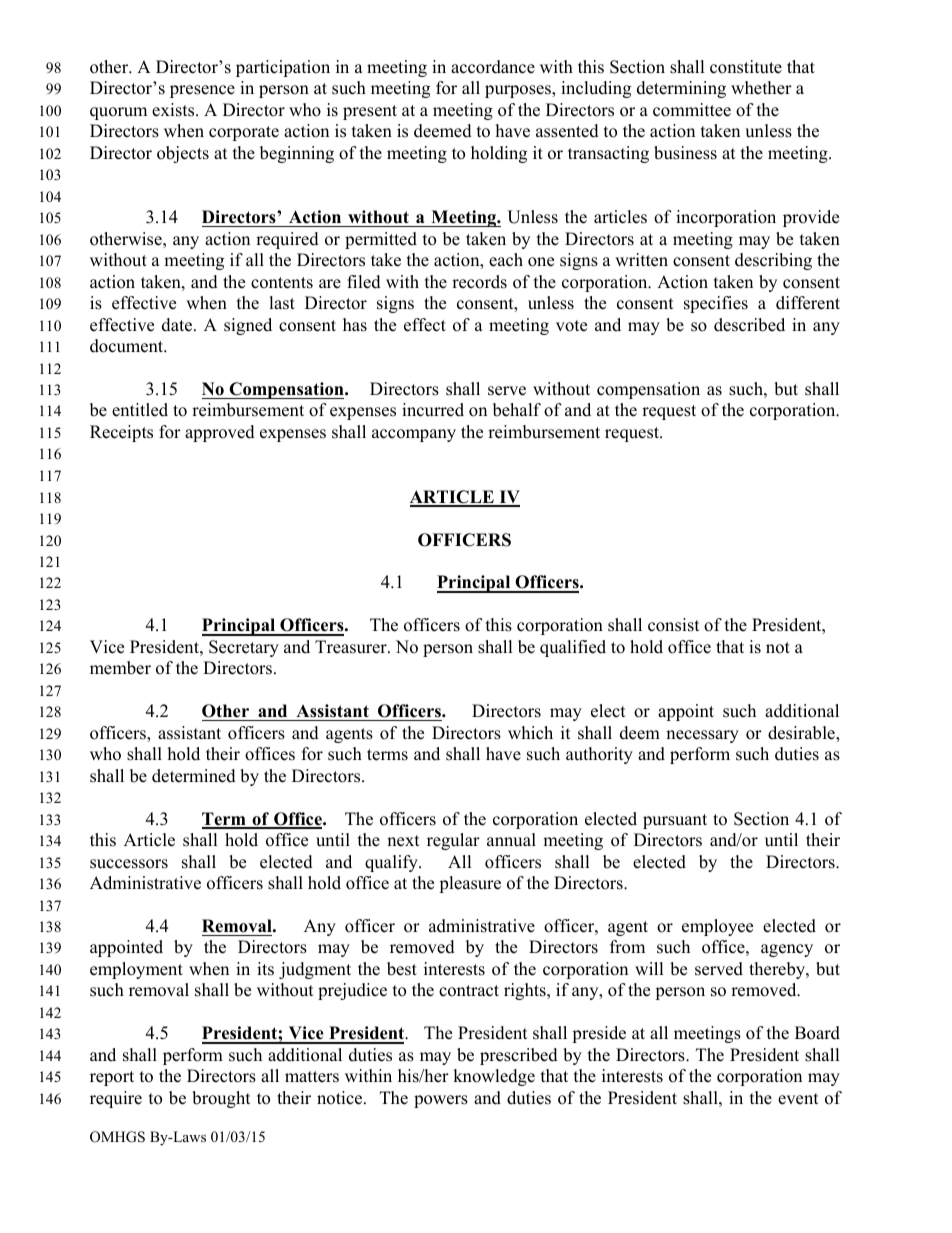 The height and width of the document is (1233, 952). I want to click on knowledge, so click(494, 1077).
